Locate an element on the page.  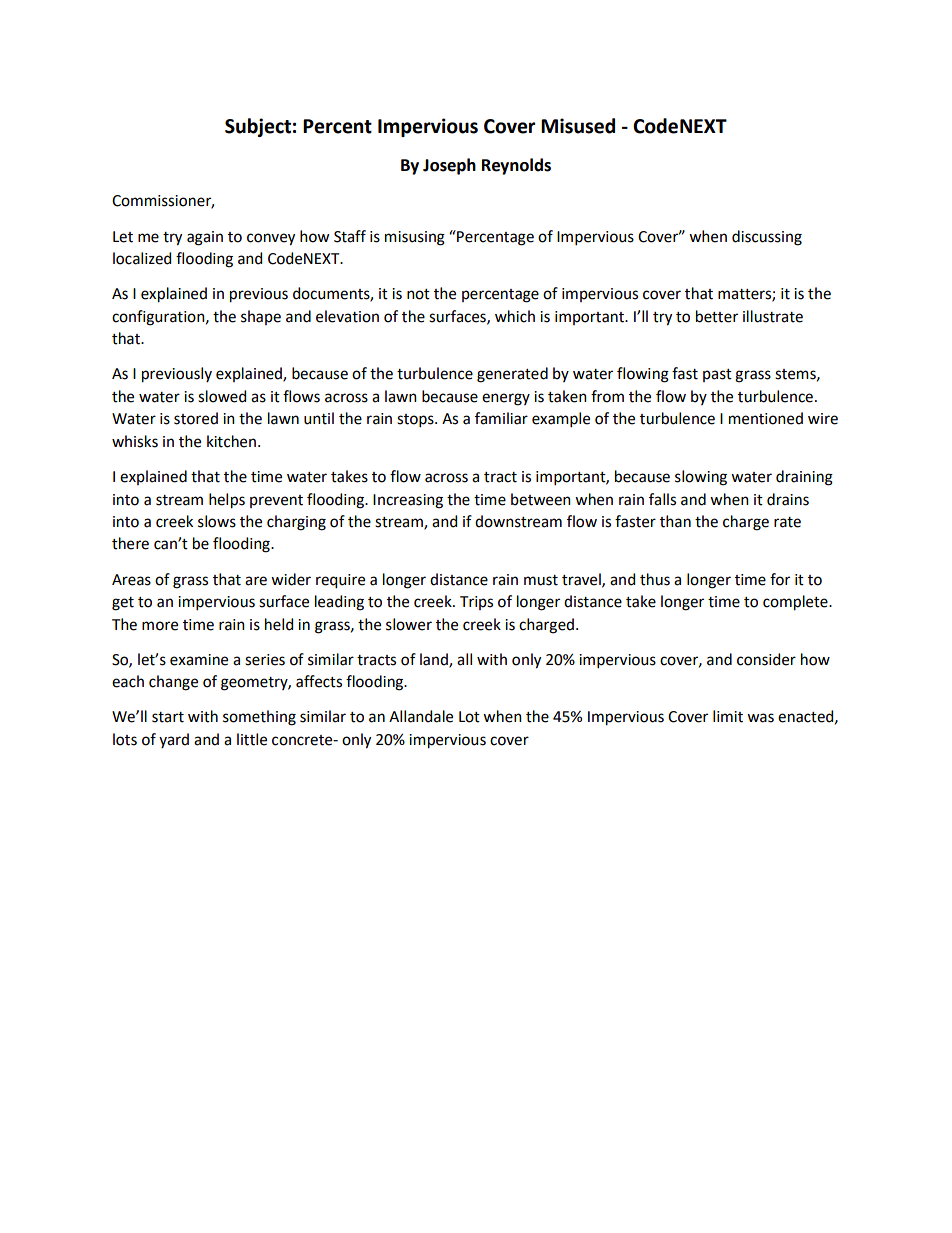
Subject is located at coordinates (258, 127).
